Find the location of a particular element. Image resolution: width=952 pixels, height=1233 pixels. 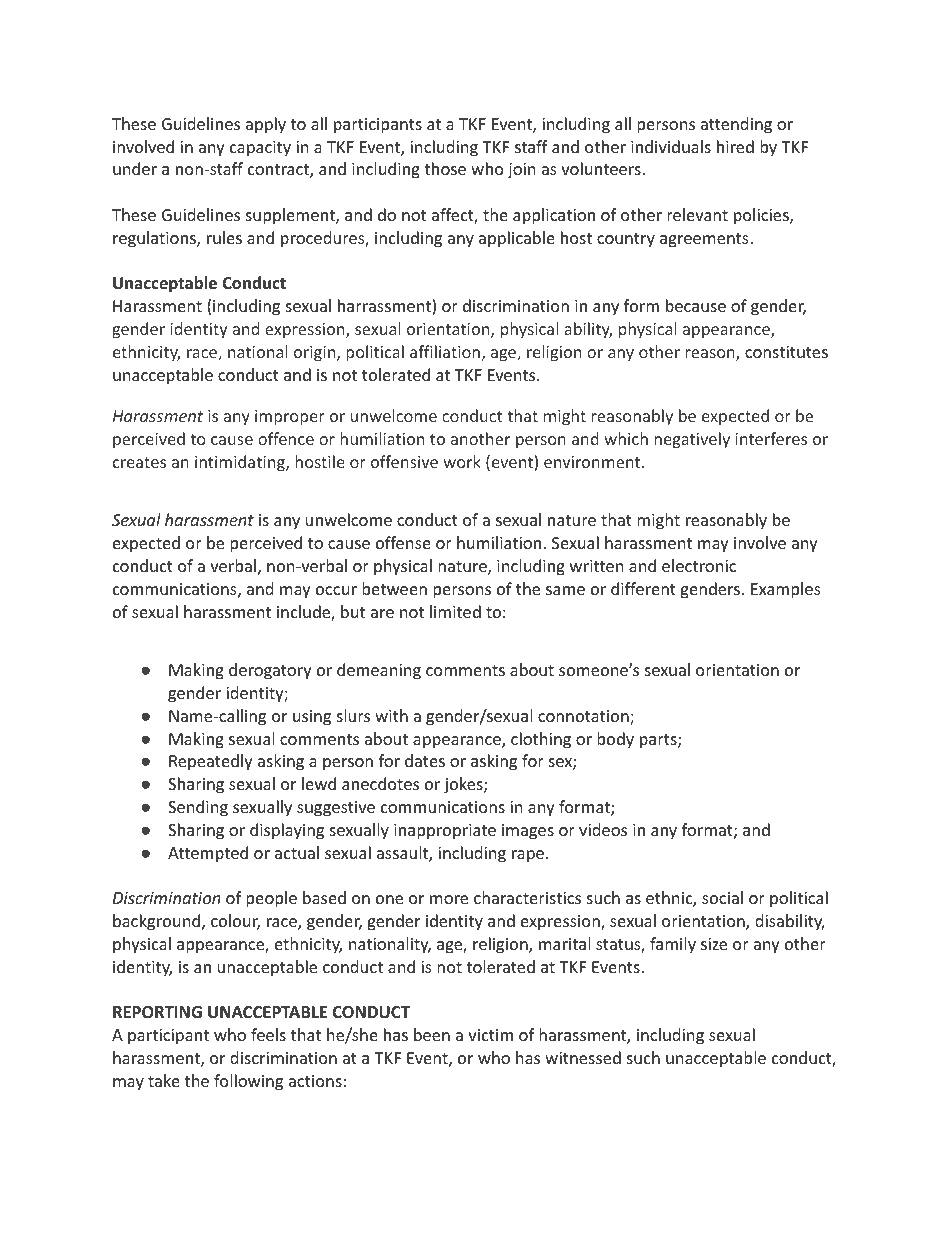

those is located at coordinates (445, 168).
